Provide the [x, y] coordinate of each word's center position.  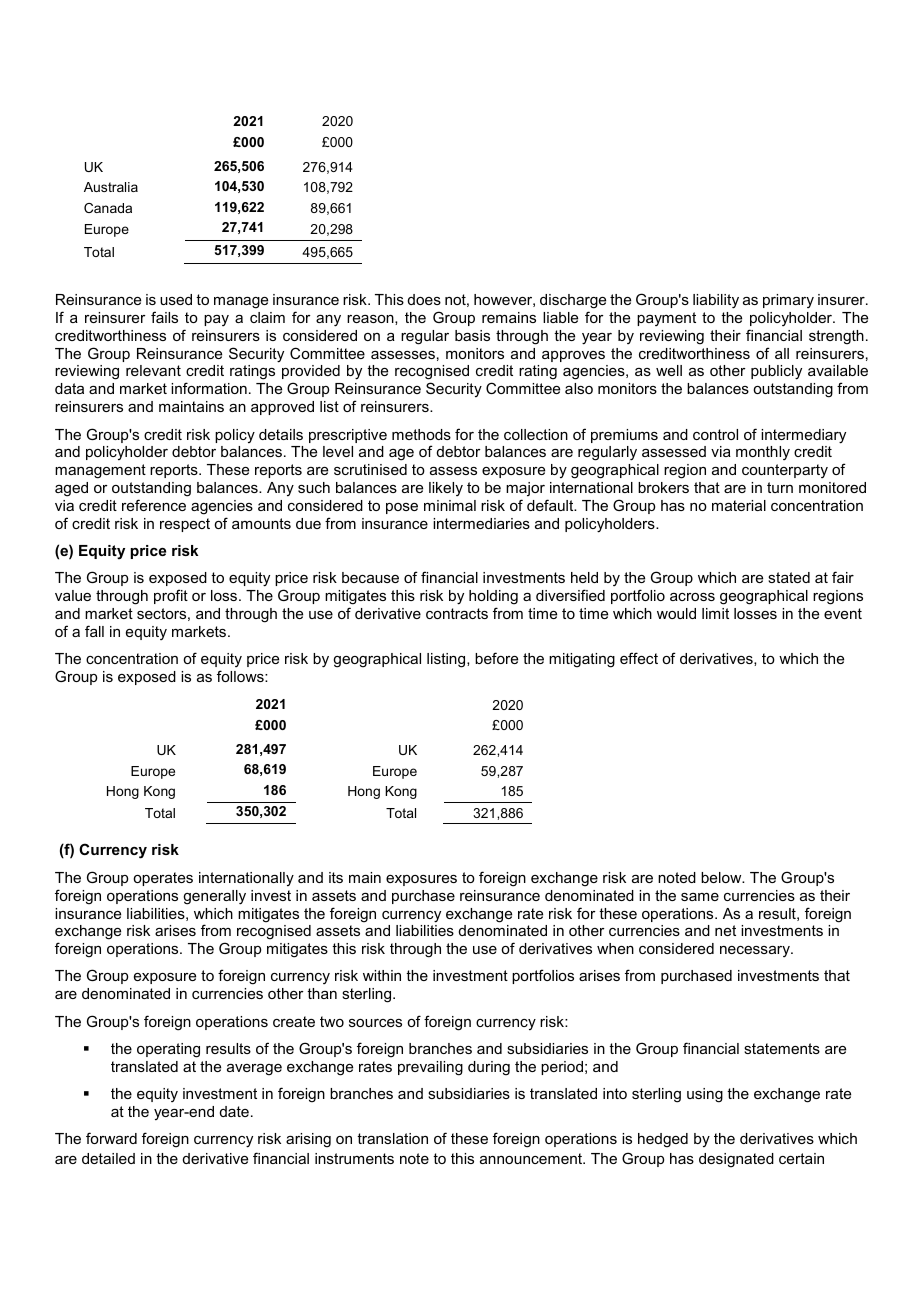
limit [715, 613]
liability [716, 301]
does [424, 299]
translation [392, 1138]
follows [241, 676]
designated [736, 1160]
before [496, 658]
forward [111, 1138]
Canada [108, 208]
